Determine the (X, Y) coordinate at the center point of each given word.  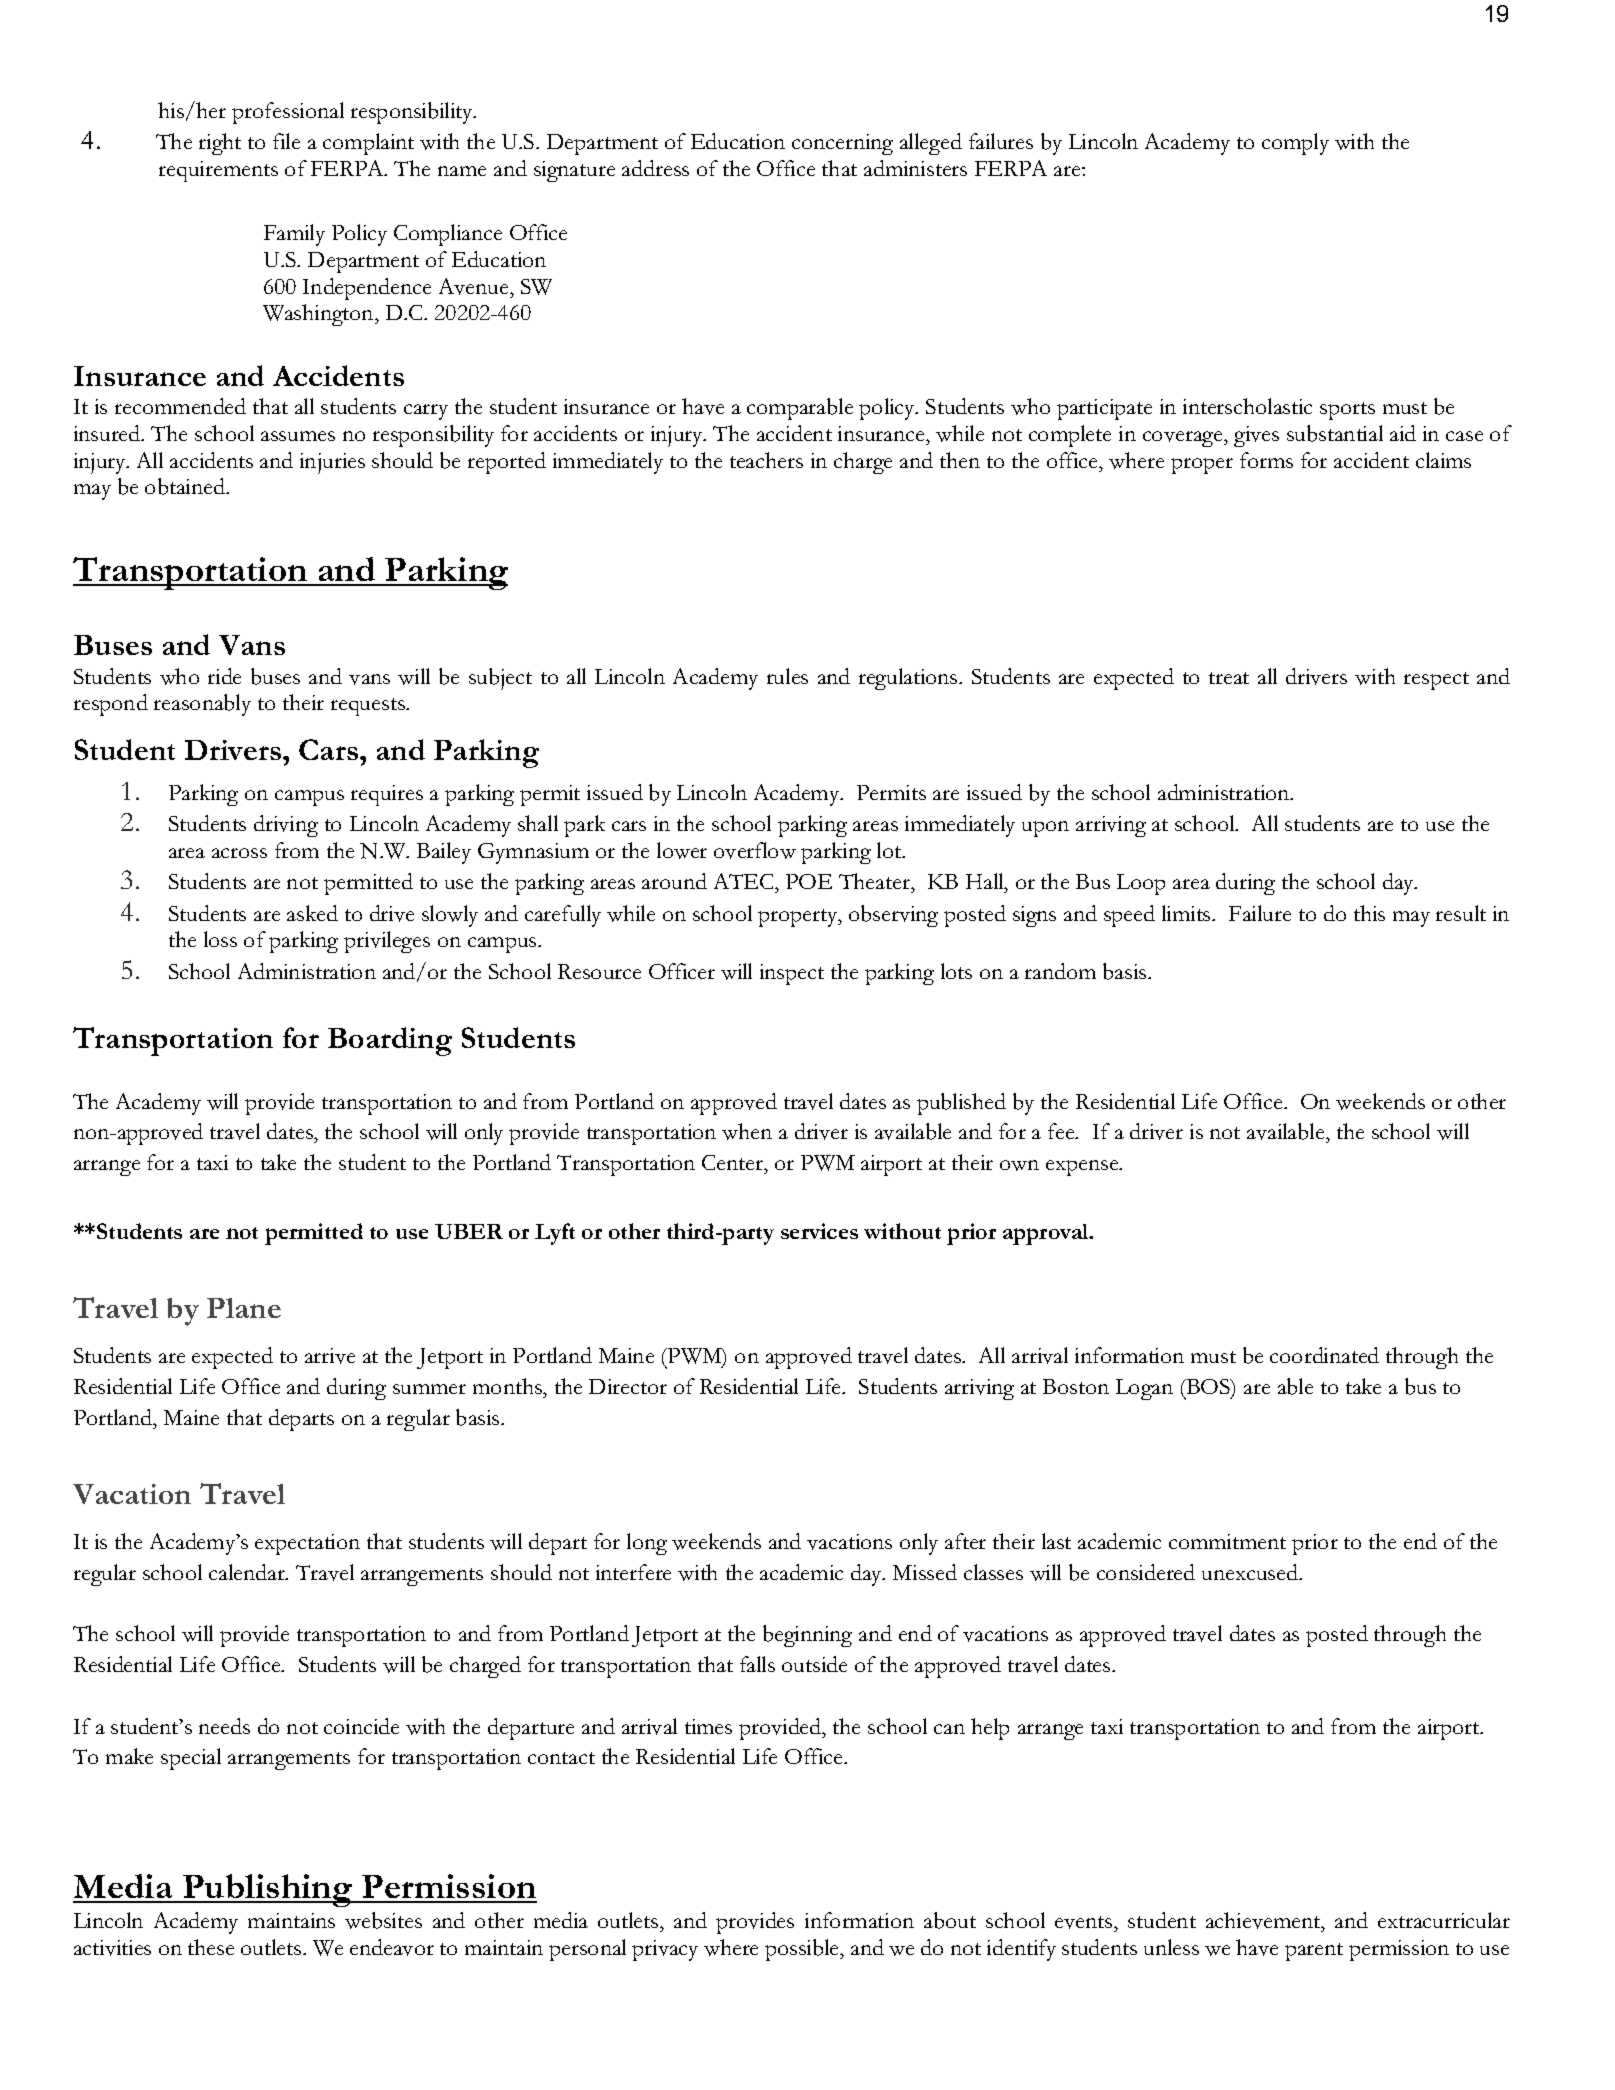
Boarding (390, 1041)
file (286, 141)
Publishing (268, 1890)
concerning (842, 144)
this (1369, 913)
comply (1295, 144)
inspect (792, 974)
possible (803, 1950)
